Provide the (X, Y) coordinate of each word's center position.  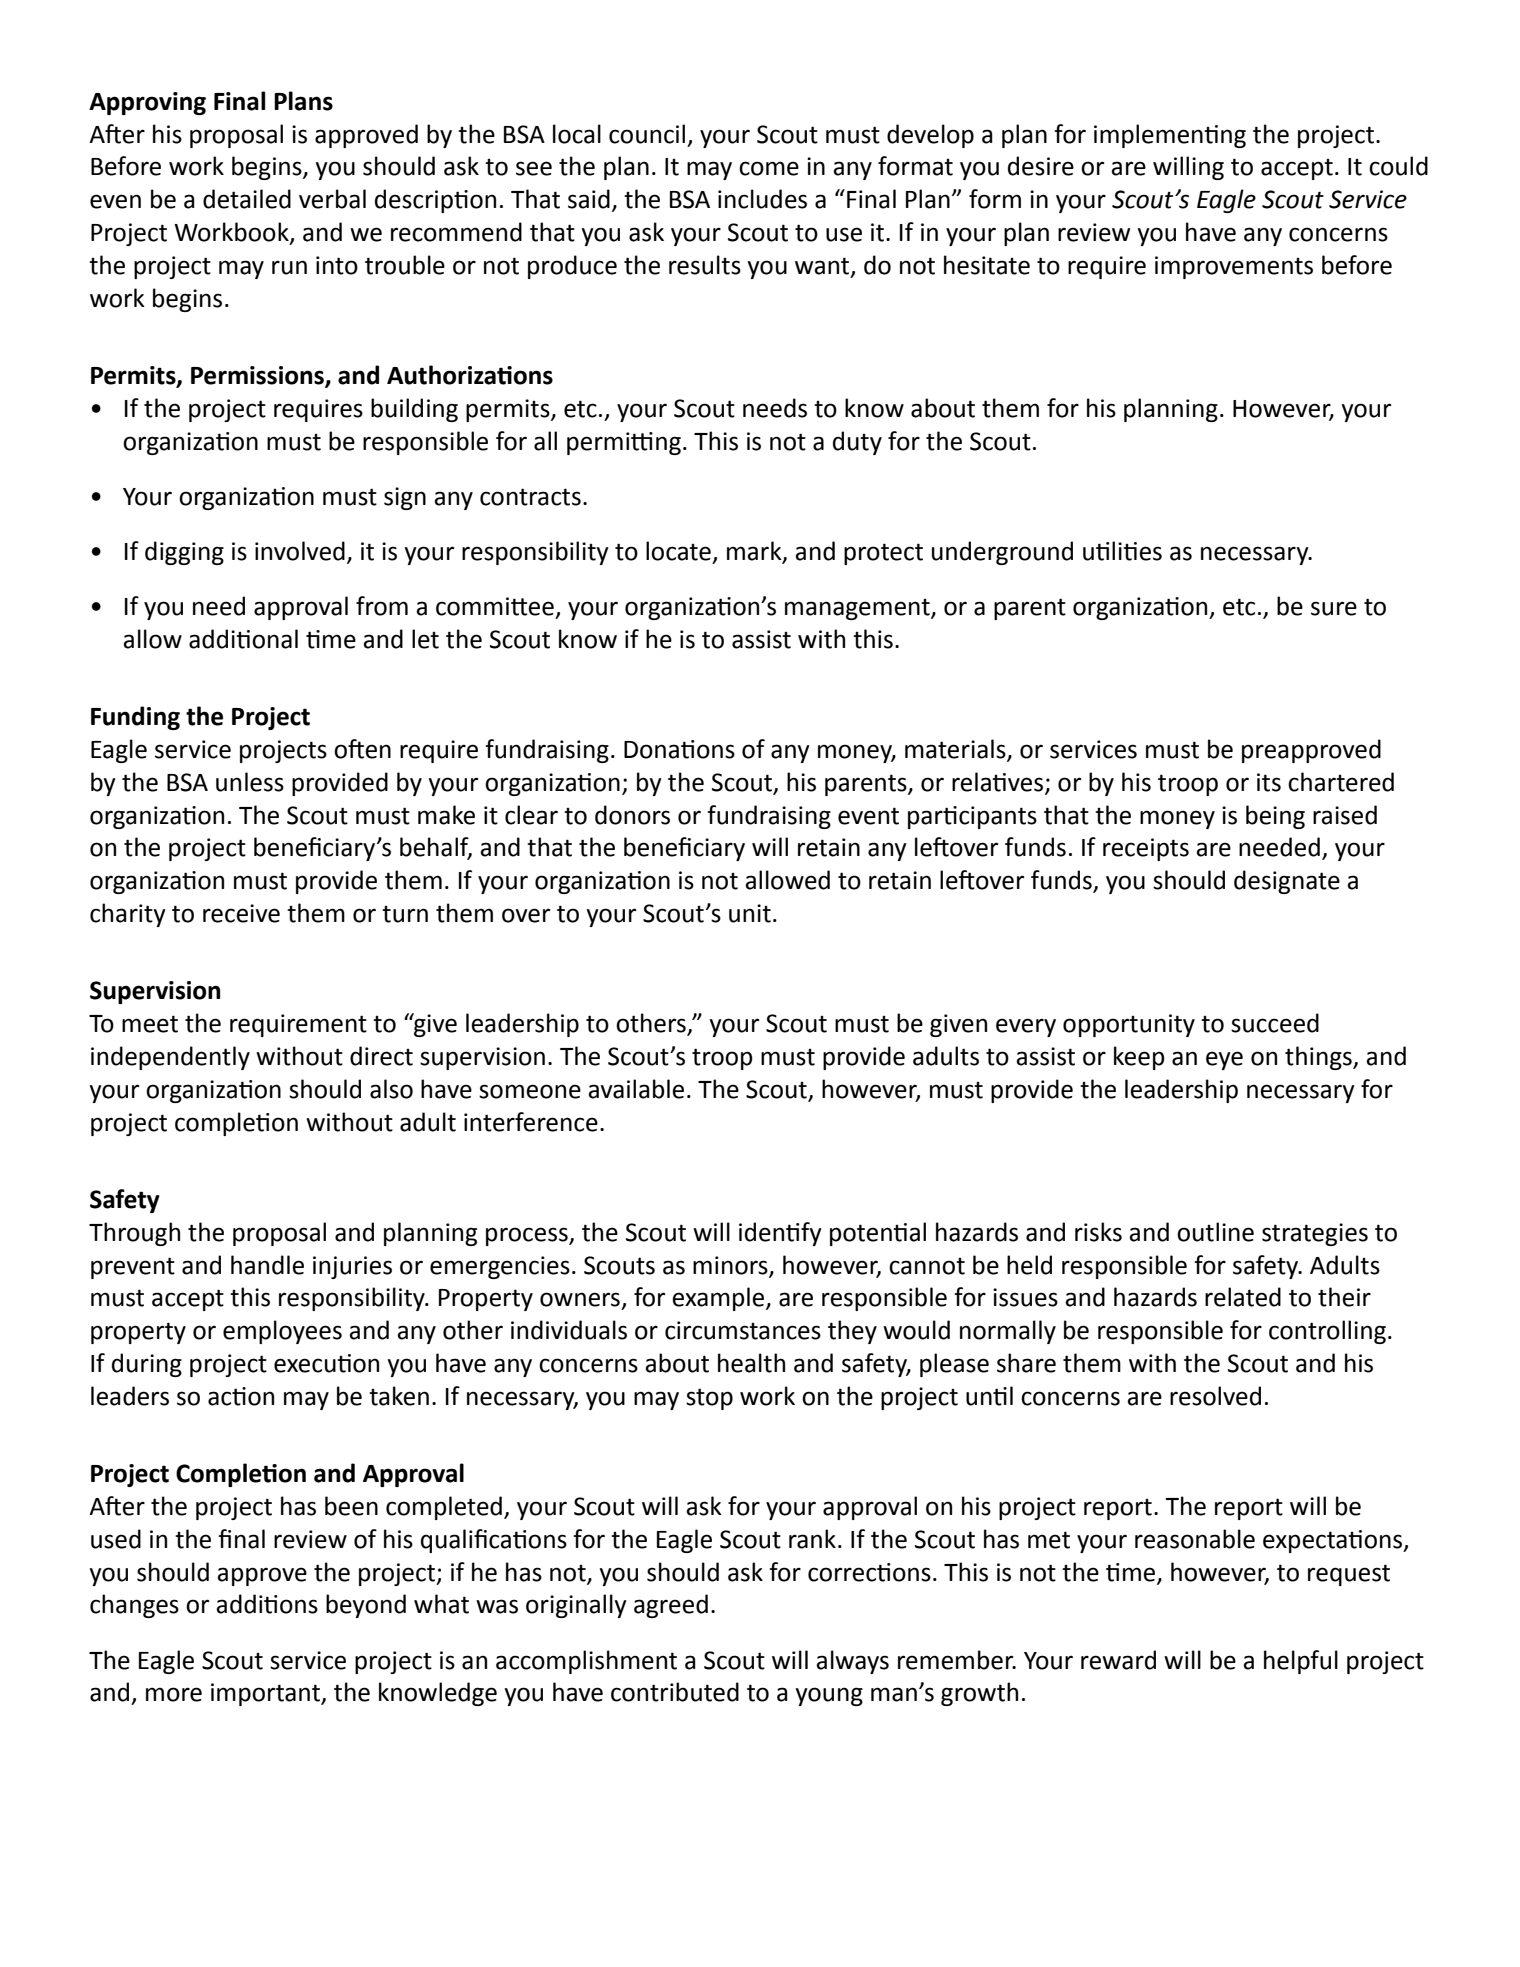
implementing (1170, 136)
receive (241, 913)
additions (267, 1604)
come (769, 168)
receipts (1146, 849)
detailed (247, 199)
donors (632, 815)
